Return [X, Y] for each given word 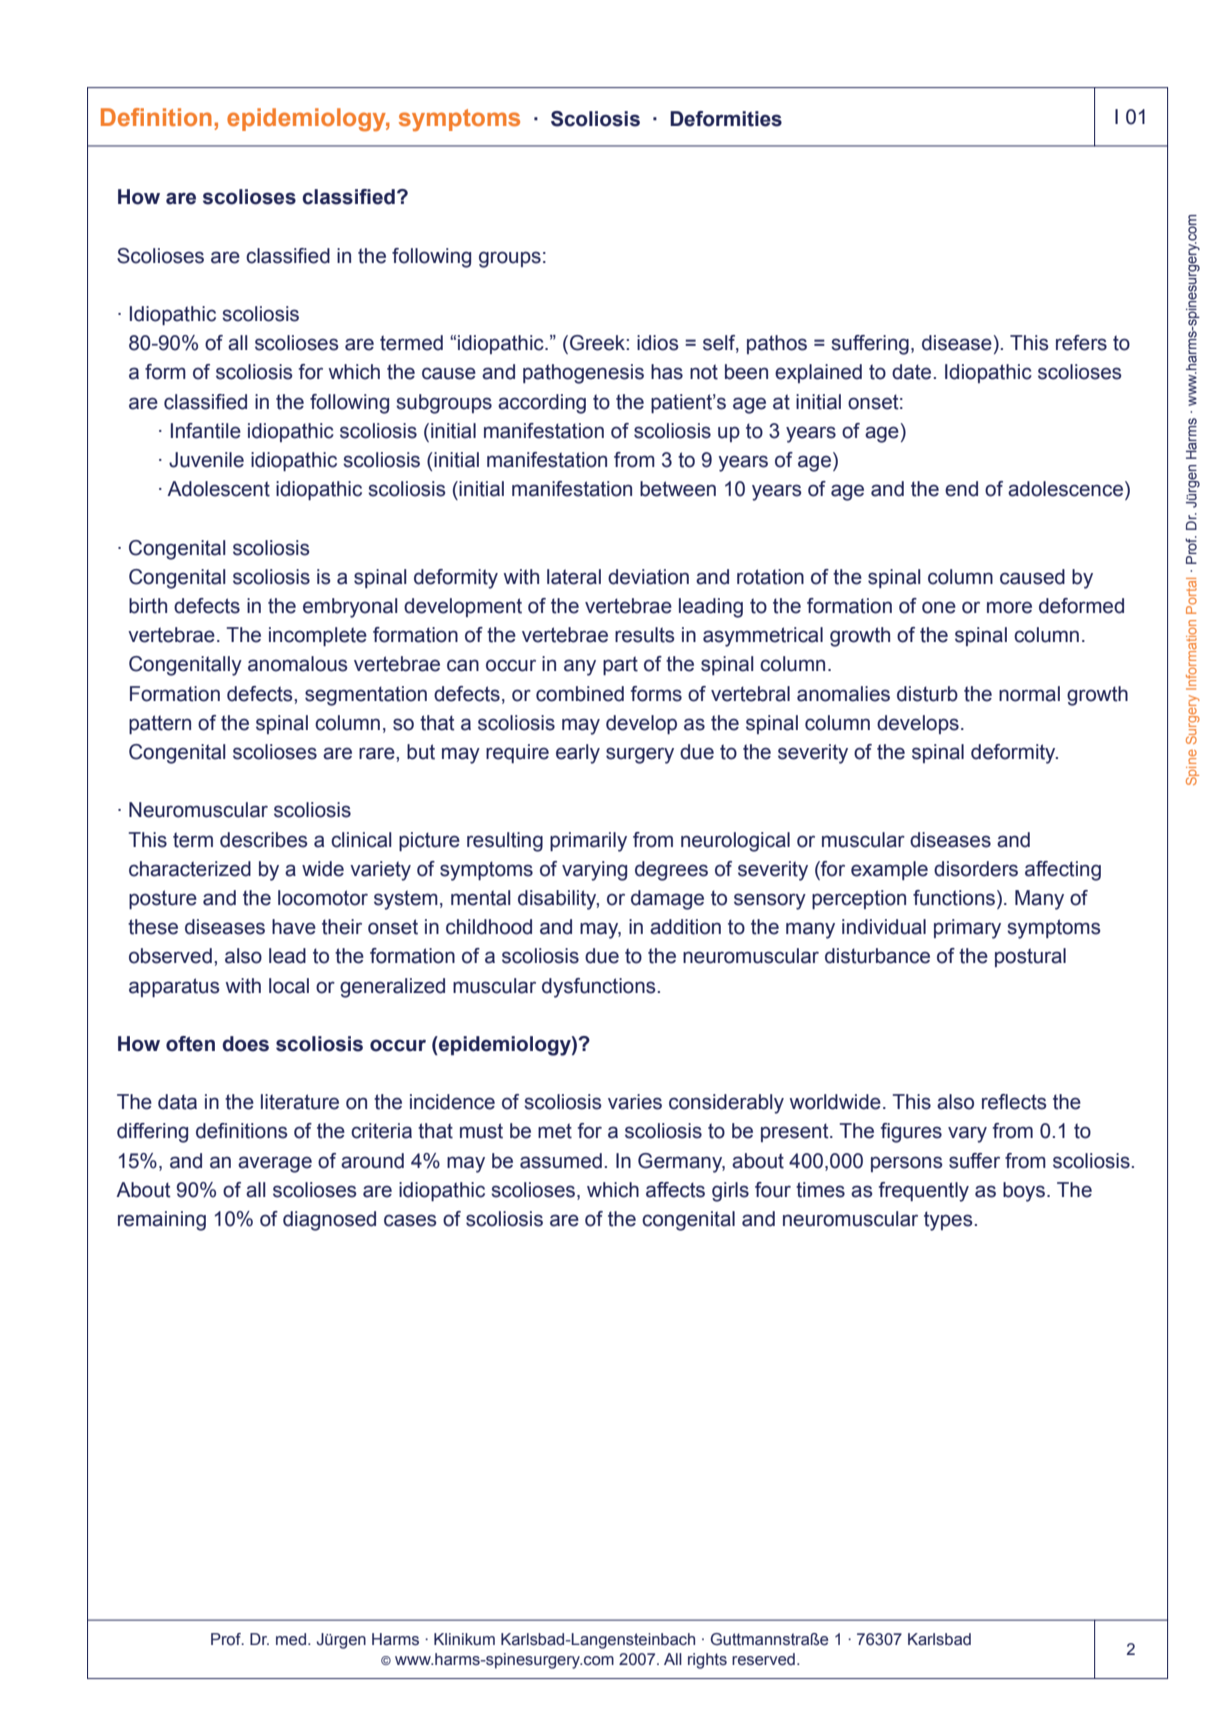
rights [707, 1661]
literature [300, 1102]
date [913, 372]
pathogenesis [583, 374]
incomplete [318, 636]
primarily [588, 842]
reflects [1014, 1102]
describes [264, 840]
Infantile [206, 431]
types [949, 1221]
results [645, 635]
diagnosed [329, 1221]
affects [675, 1190]
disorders [976, 869]
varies [635, 1102]
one [939, 607]
